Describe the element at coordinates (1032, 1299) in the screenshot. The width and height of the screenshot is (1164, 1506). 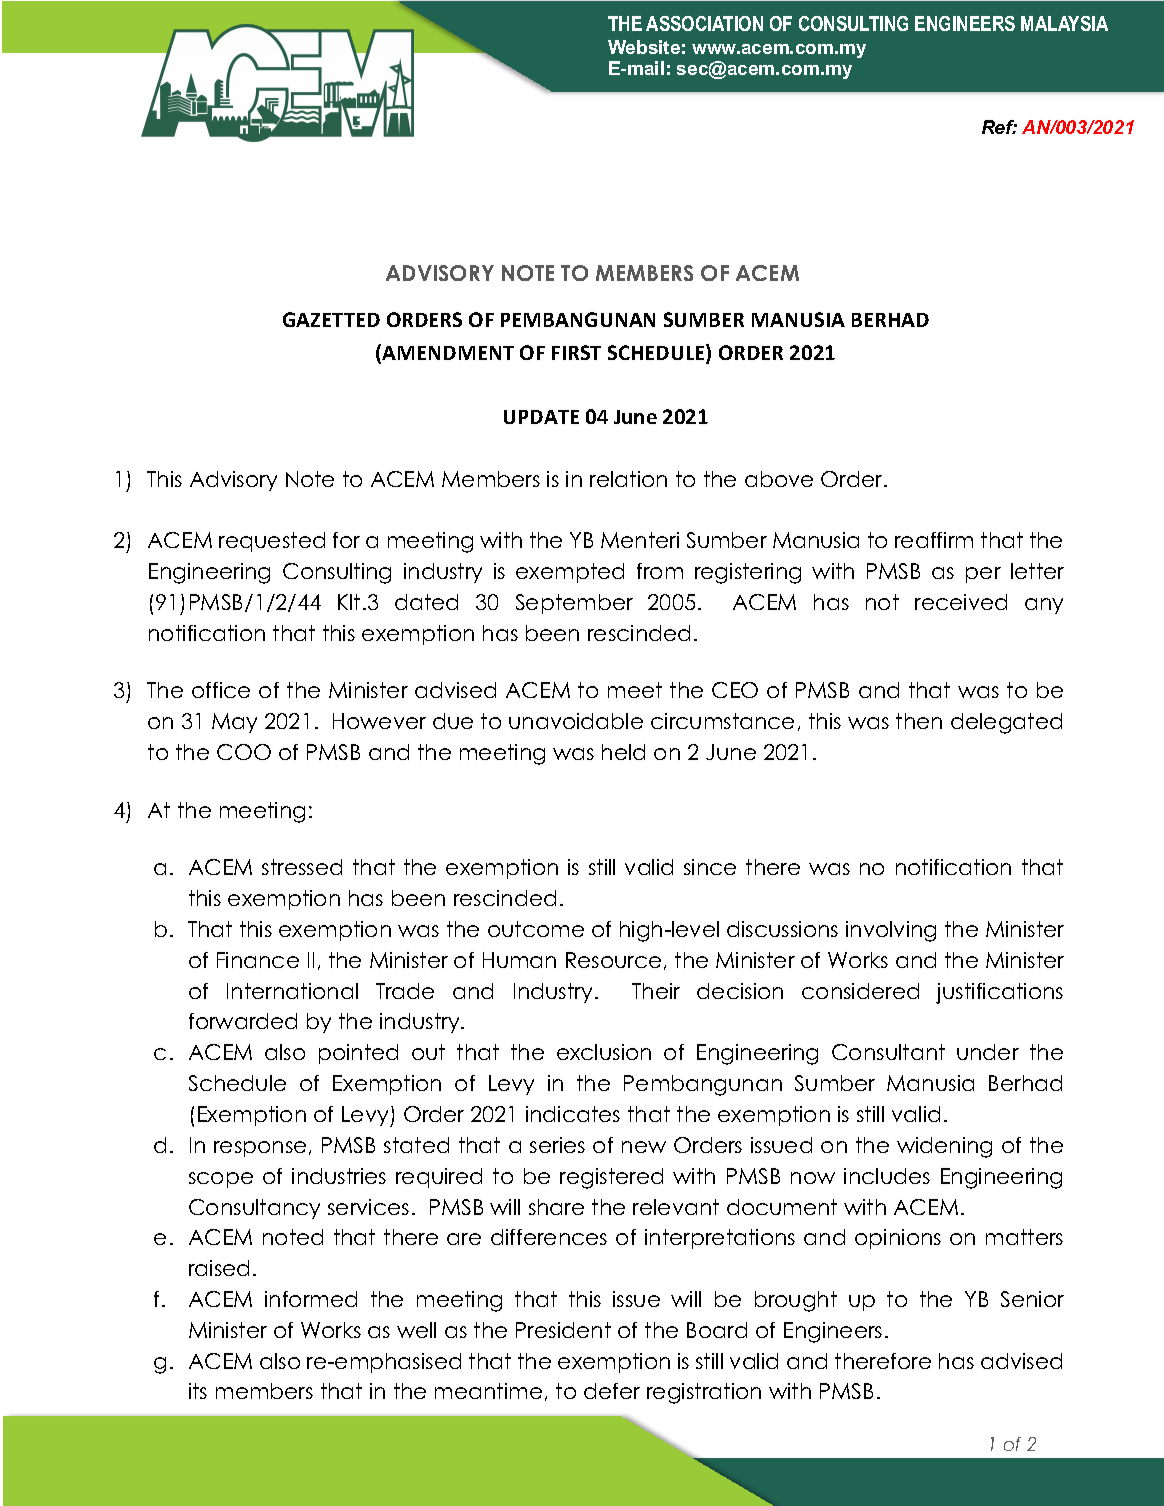
I see `Senior` at that location.
